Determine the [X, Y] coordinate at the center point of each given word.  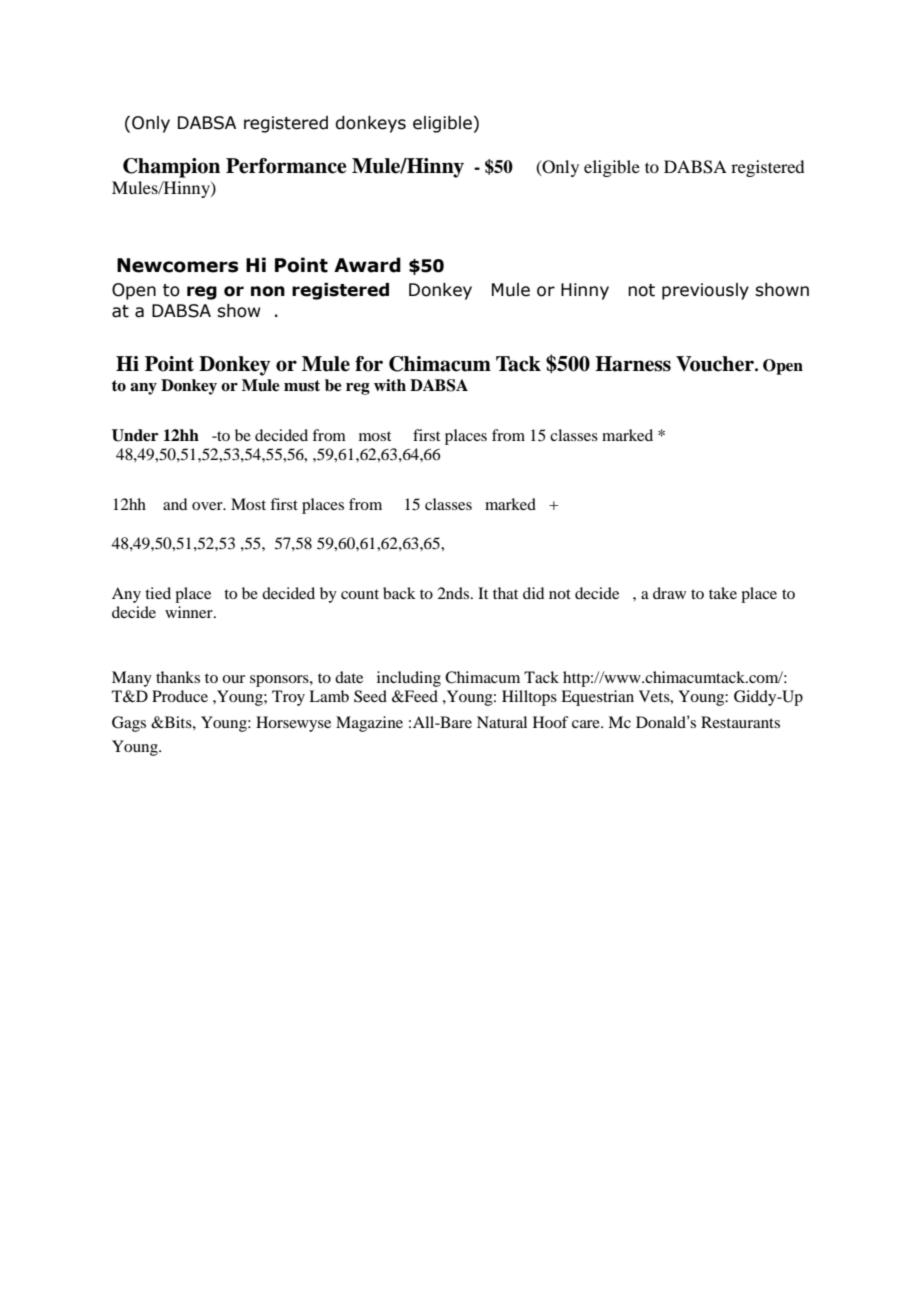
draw [669, 593]
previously [705, 291]
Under [135, 435]
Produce [180, 696]
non [268, 291]
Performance [286, 166]
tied [158, 593]
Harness [633, 364]
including [409, 679]
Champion [171, 168]
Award [367, 265]
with [390, 385]
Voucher [716, 364]
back [399, 593]
